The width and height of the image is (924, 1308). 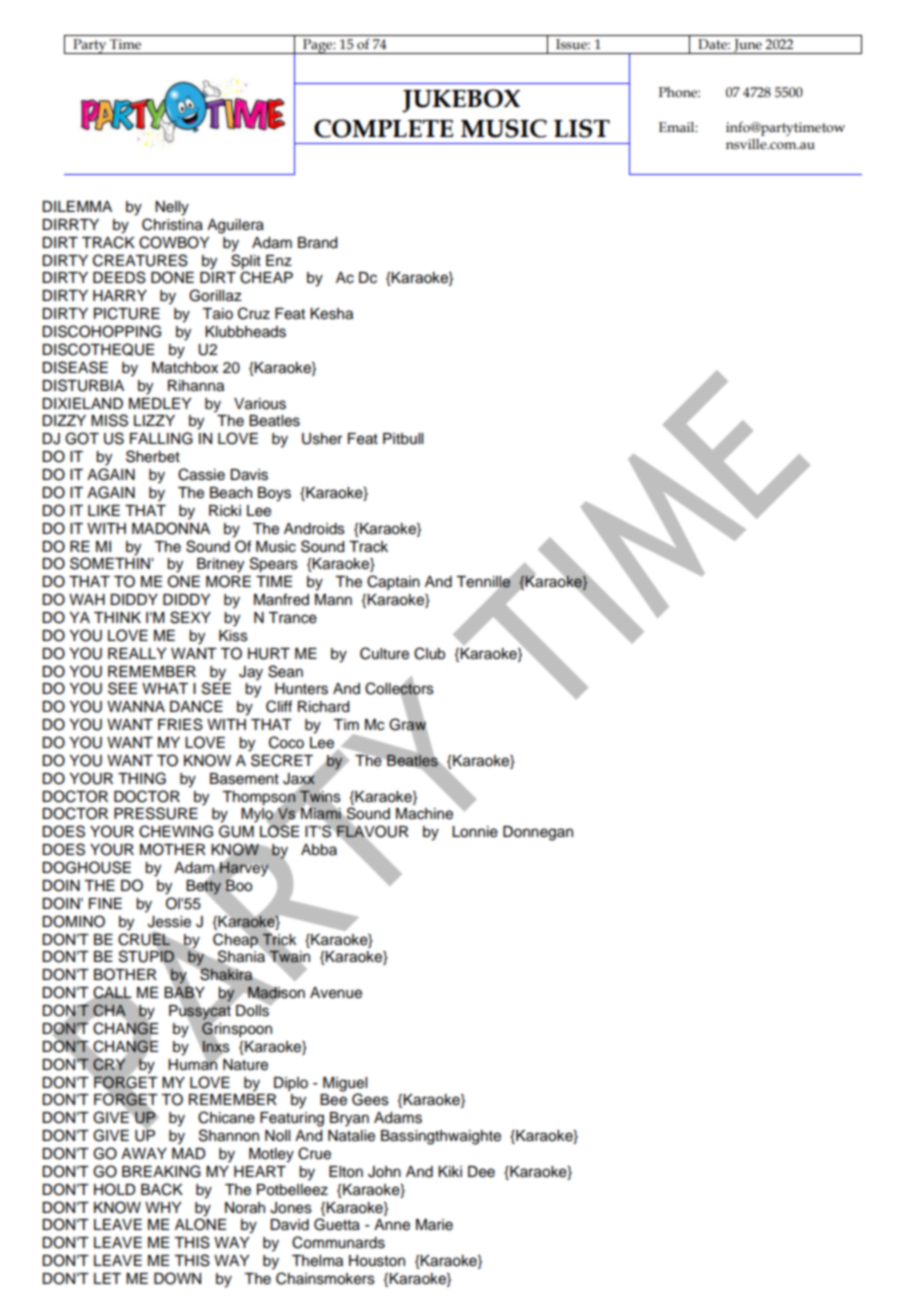 What do you see at coordinates (163, 1207) in the image?
I see `WHY` at bounding box center [163, 1207].
